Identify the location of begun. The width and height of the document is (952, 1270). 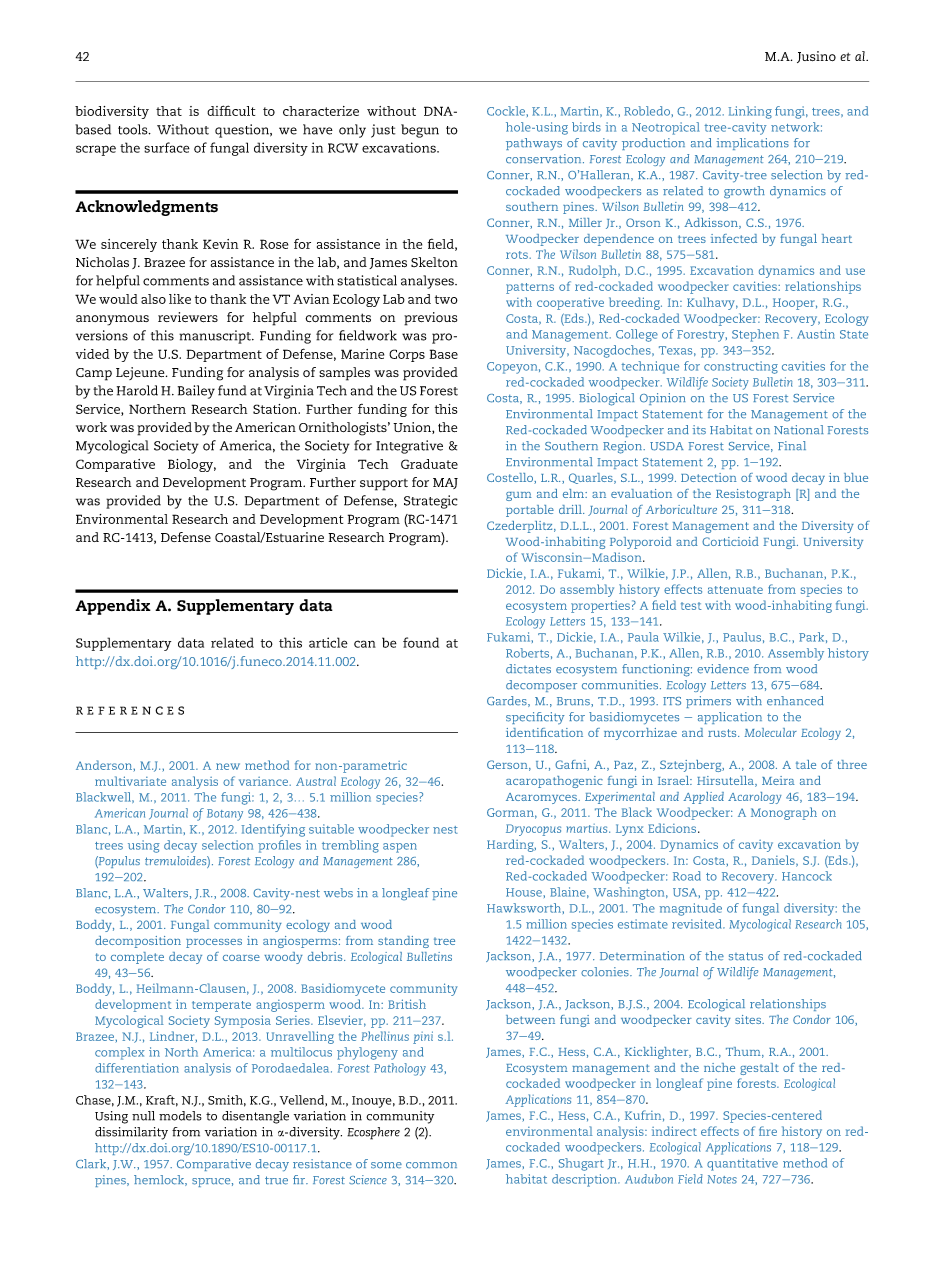
(420, 131).
